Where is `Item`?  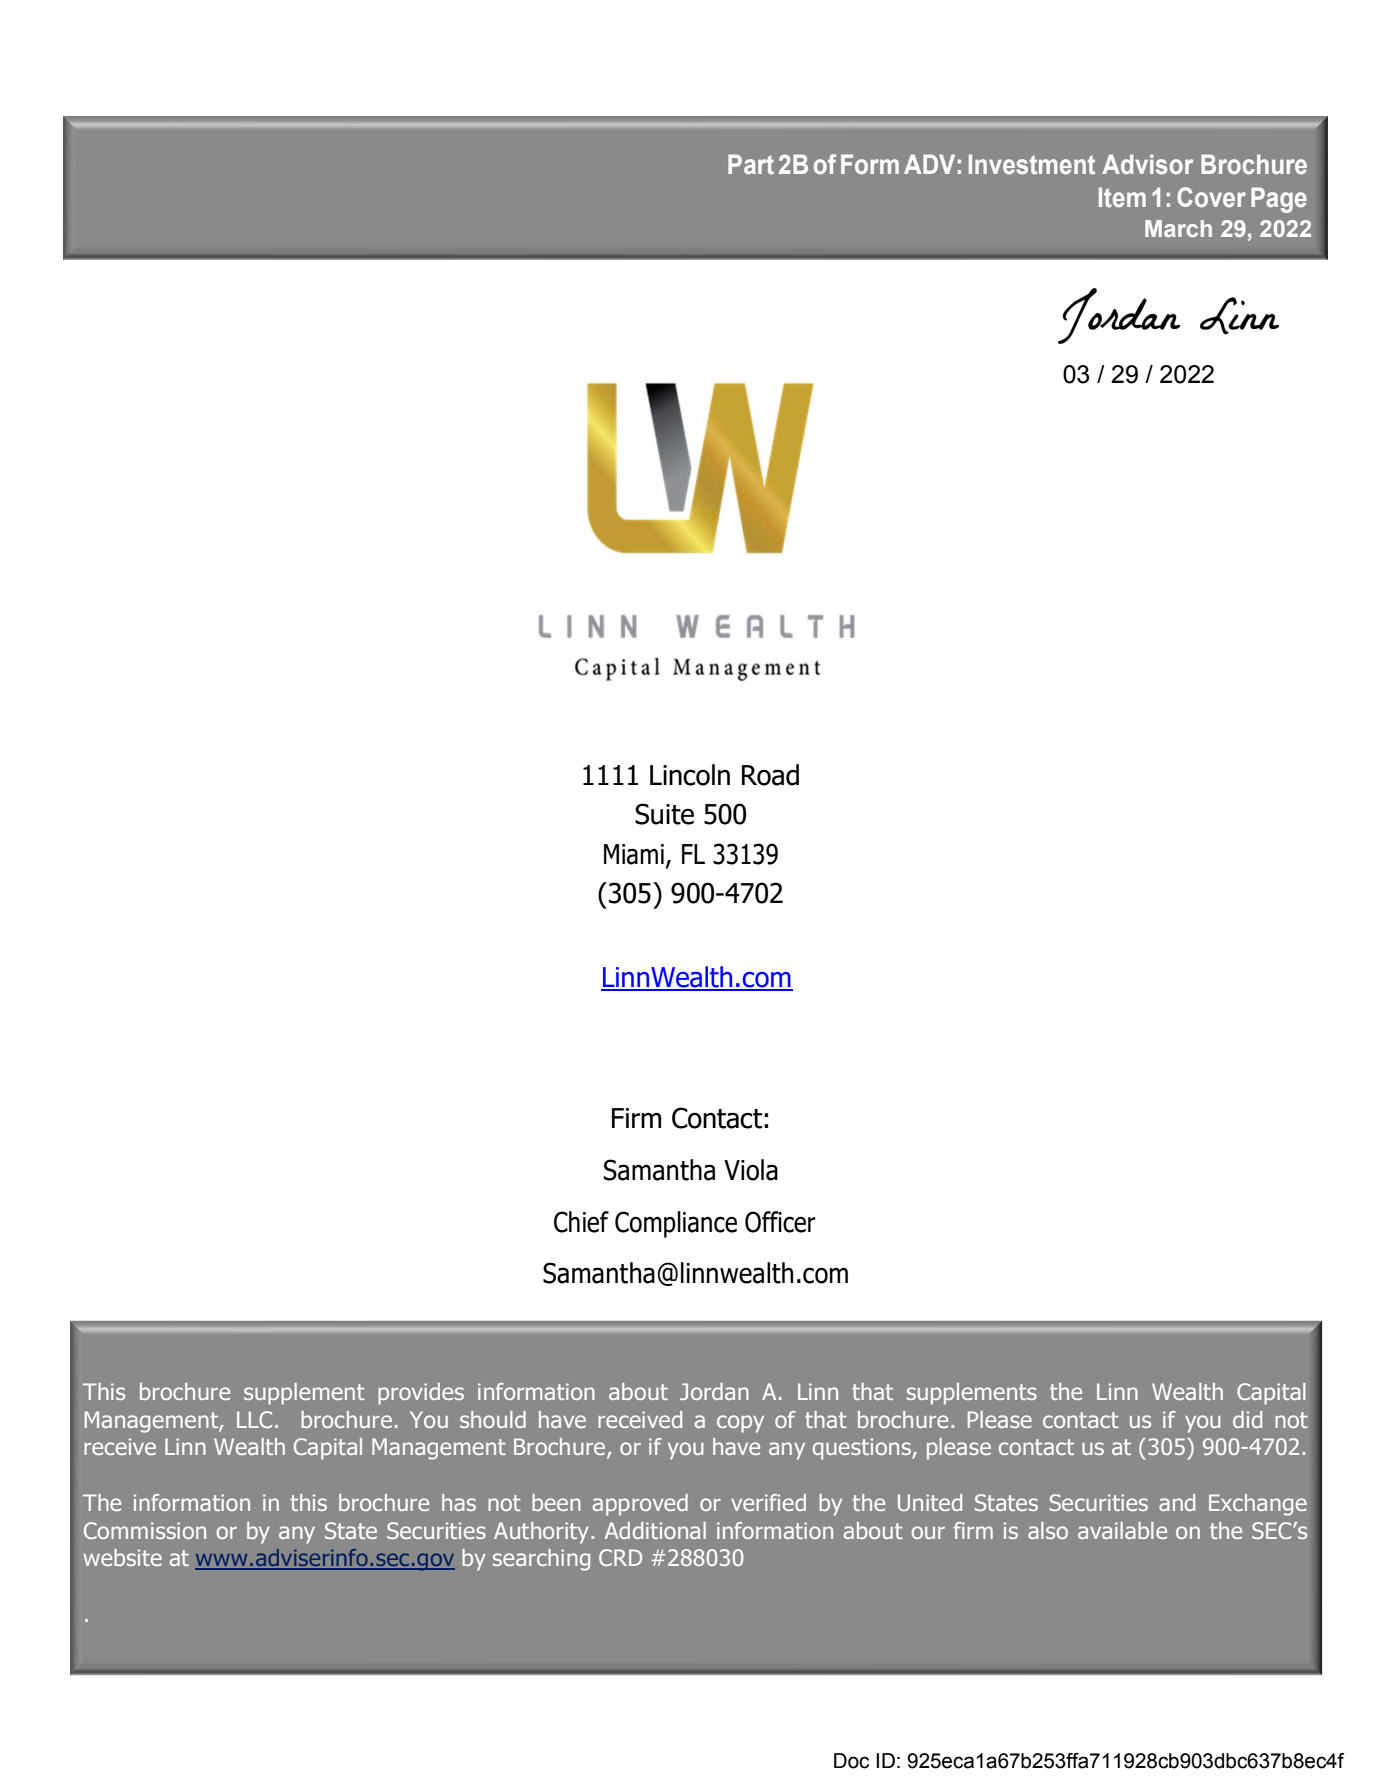
Item is located at coordinates (1122, 197).
